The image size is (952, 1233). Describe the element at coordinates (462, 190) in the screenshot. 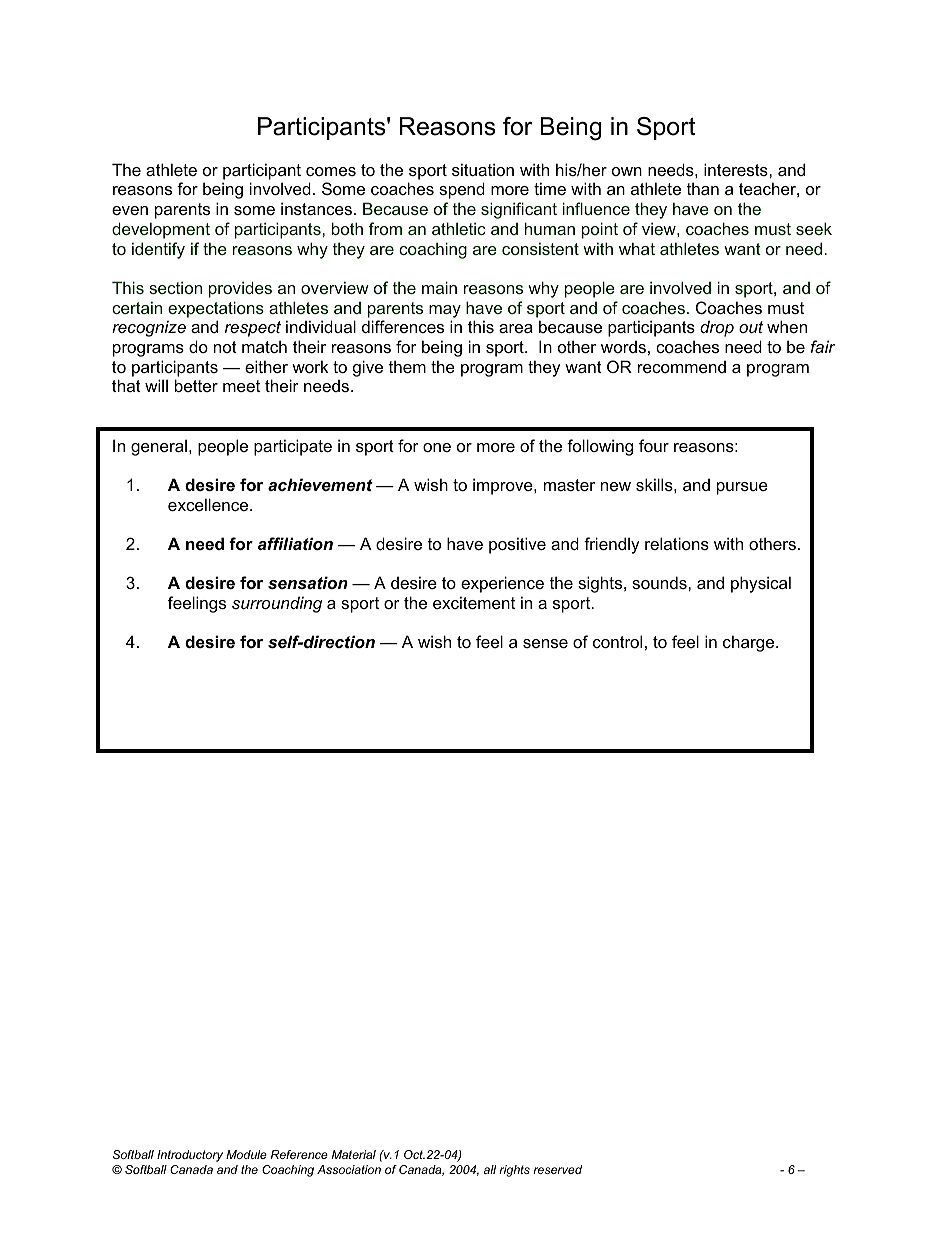

I see `spend` at that location.
